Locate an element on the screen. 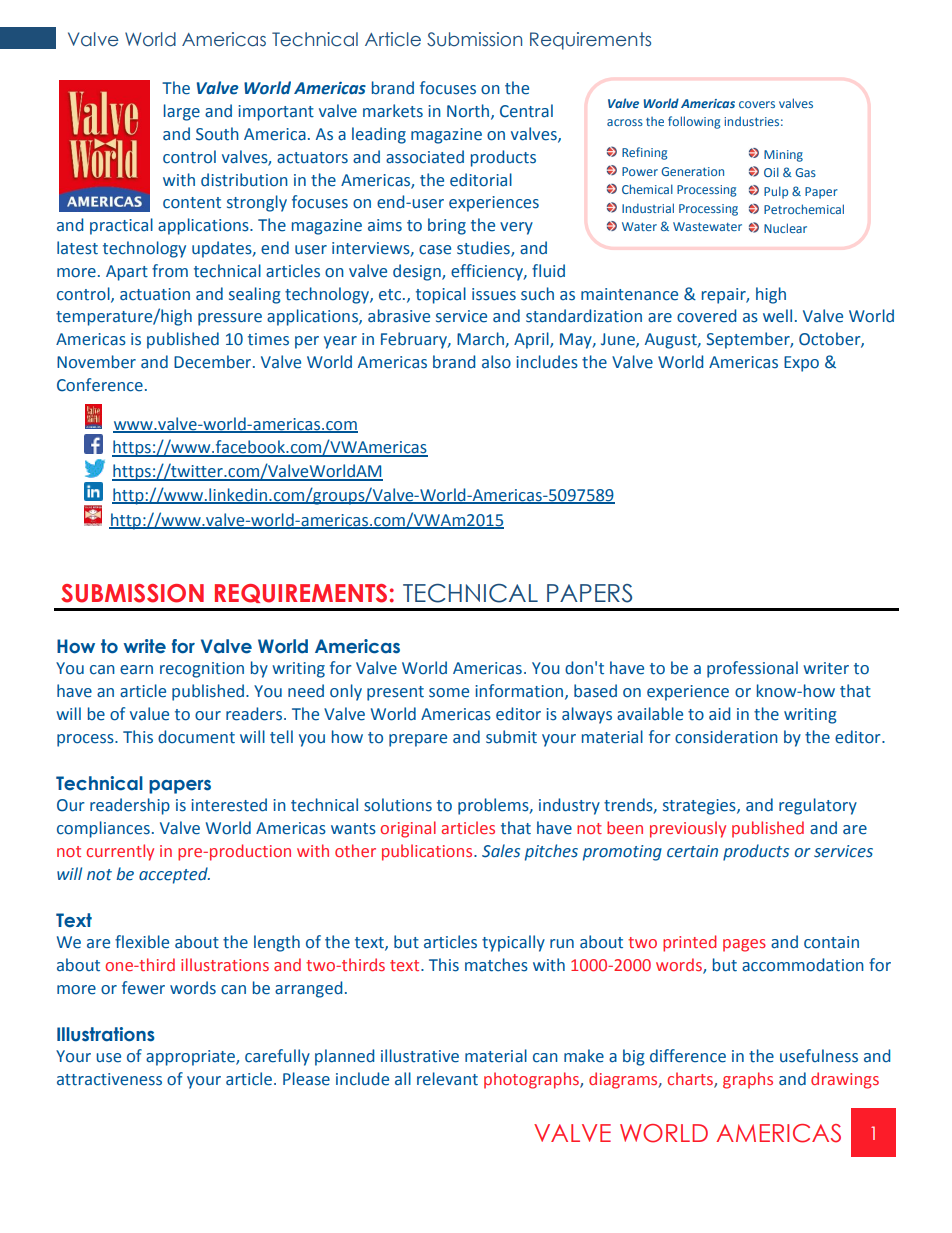 The width and height of the screenshot is (952, 1233). illustrative is located at coordinates (420, 1056).
